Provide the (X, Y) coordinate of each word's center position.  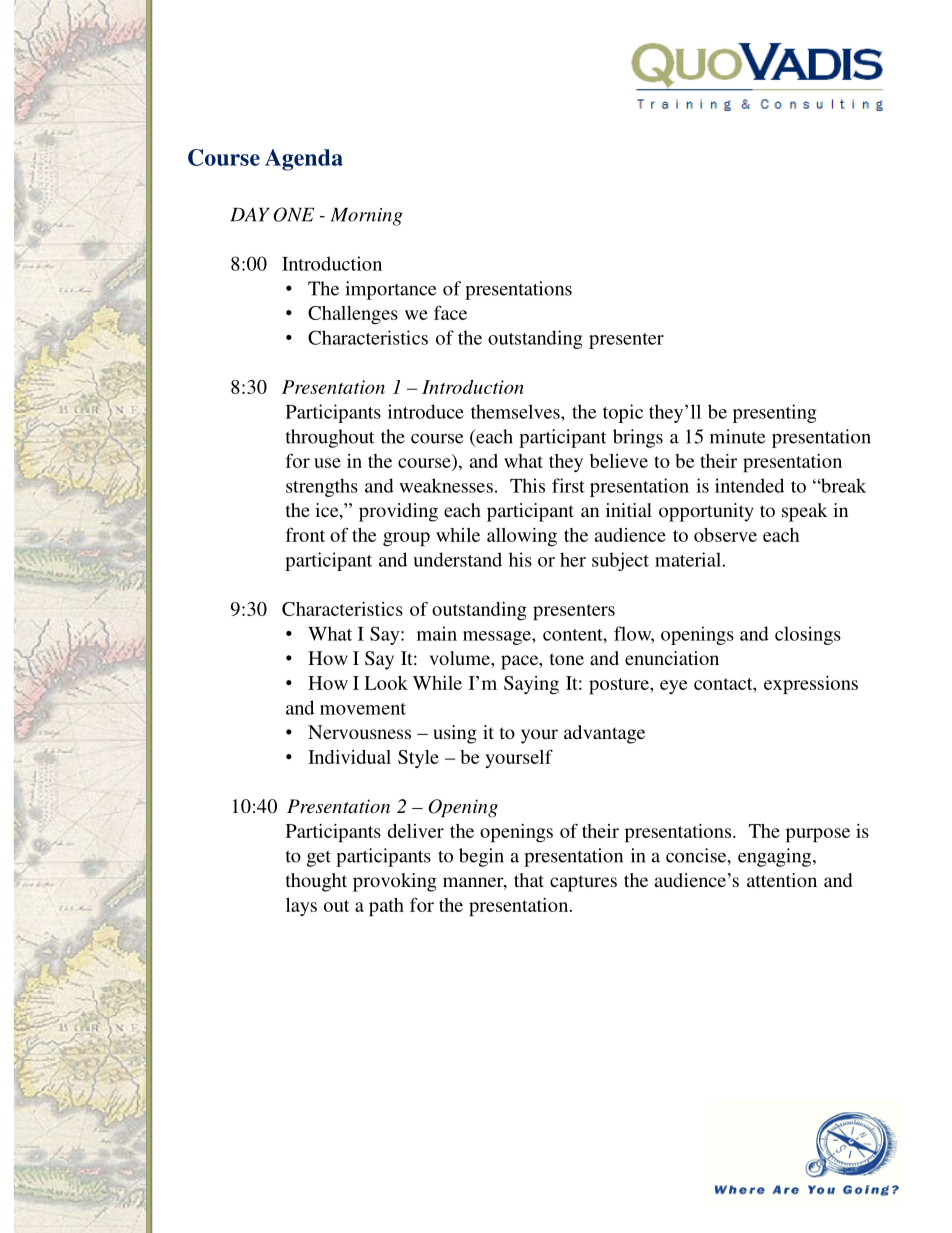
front (305, 535)
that (529, 880)
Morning (367, 217)
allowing (522, 537)
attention (782, 880)
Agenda (304, 160)
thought (316, 882)
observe (725, 535)
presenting (775, 413)
